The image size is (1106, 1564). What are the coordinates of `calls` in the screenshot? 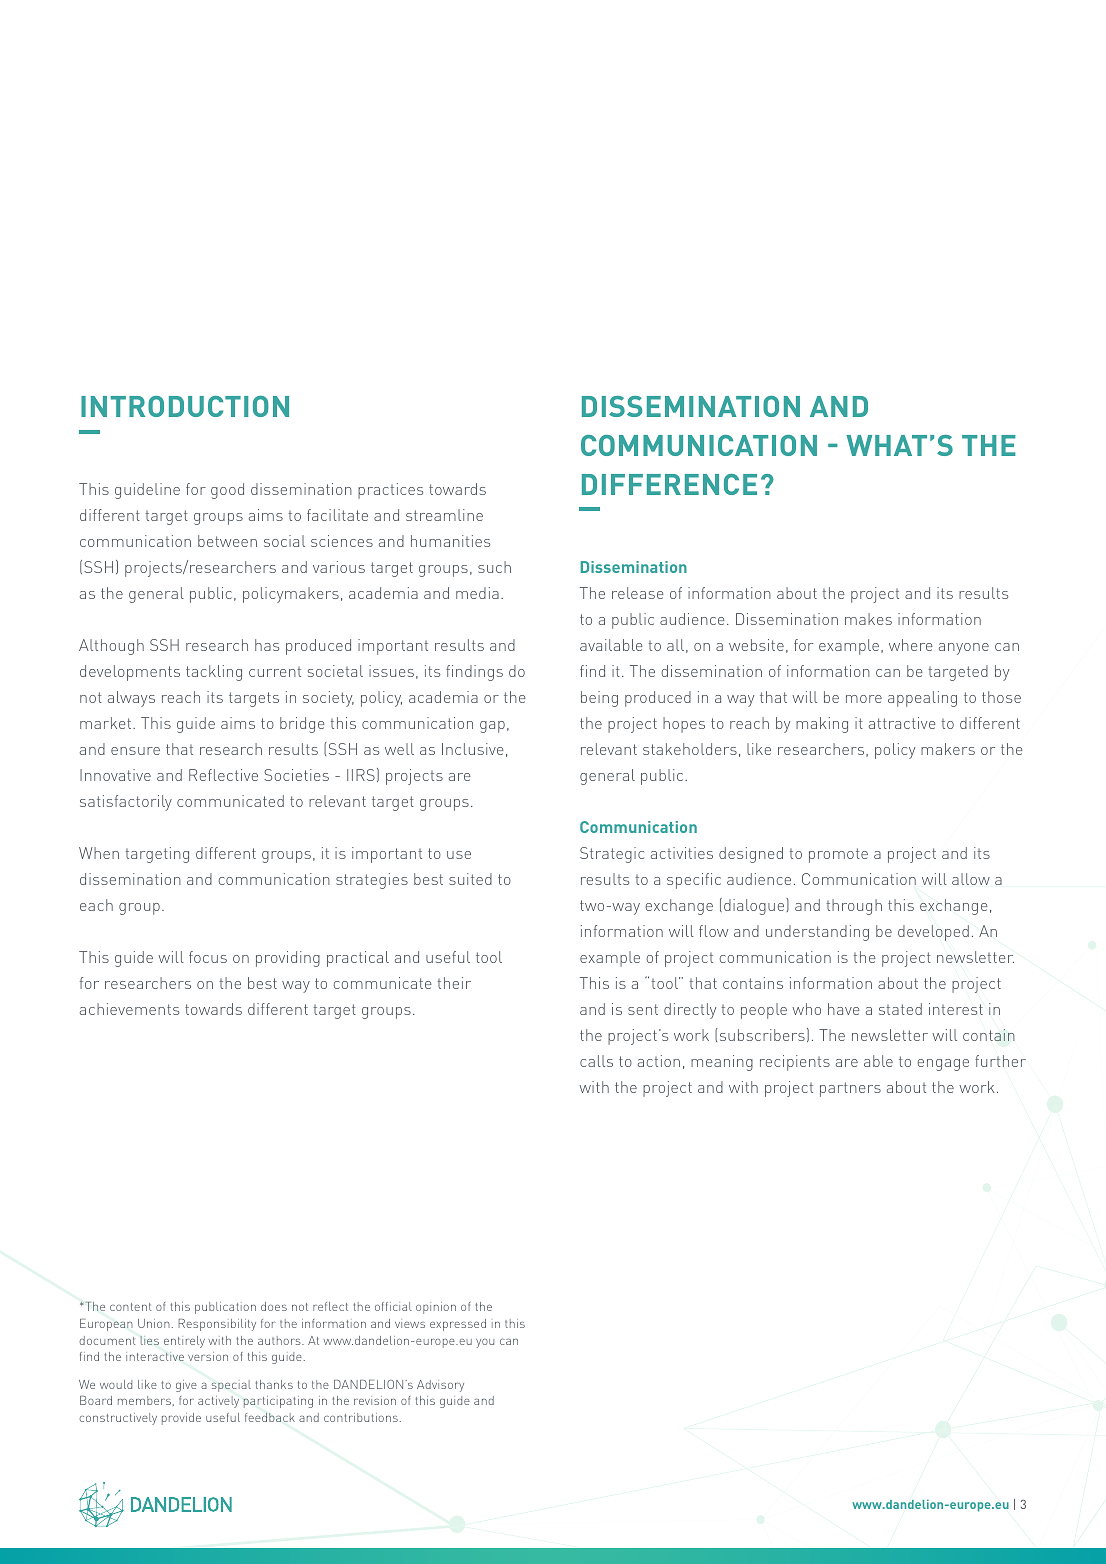 It's located at (596, 1061).
